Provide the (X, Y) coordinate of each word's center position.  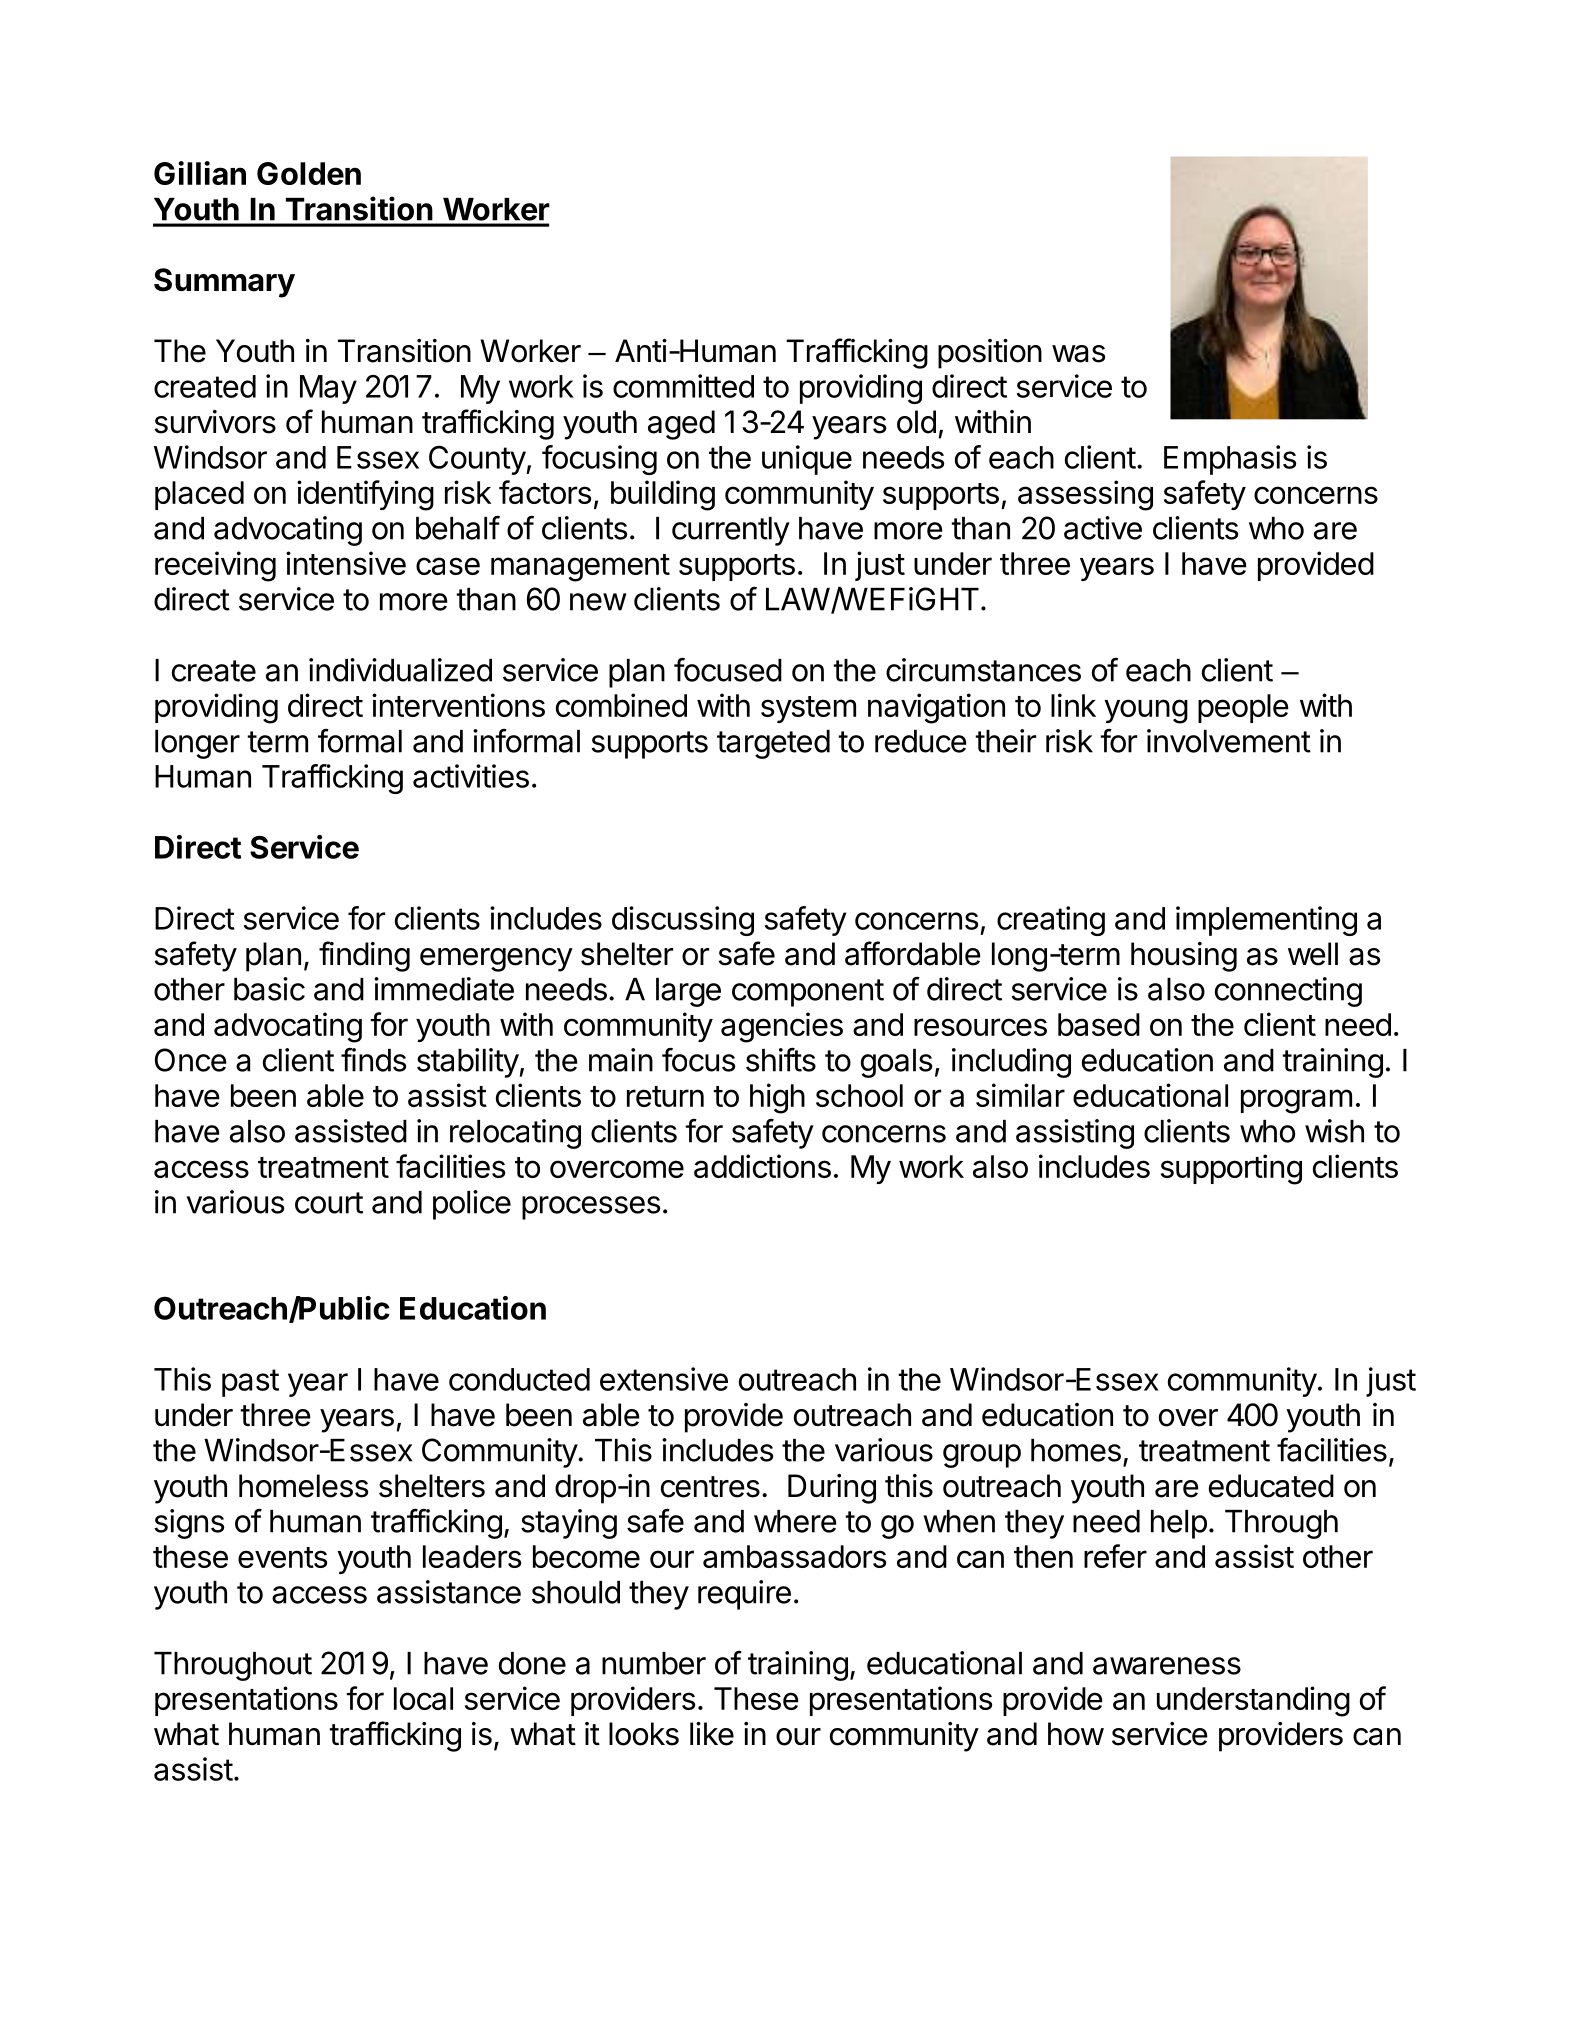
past (250, 1383)
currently (731, 531)
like (712, 1734)
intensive (346, 563)
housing (1184, 957)
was (1078, 354)
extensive (664, 1379)
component (808, 993)
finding (364, 956)
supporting (1231, 1169)
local (423, 1698)
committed (683, 386)
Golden (309, 173)
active (1103, 528)
